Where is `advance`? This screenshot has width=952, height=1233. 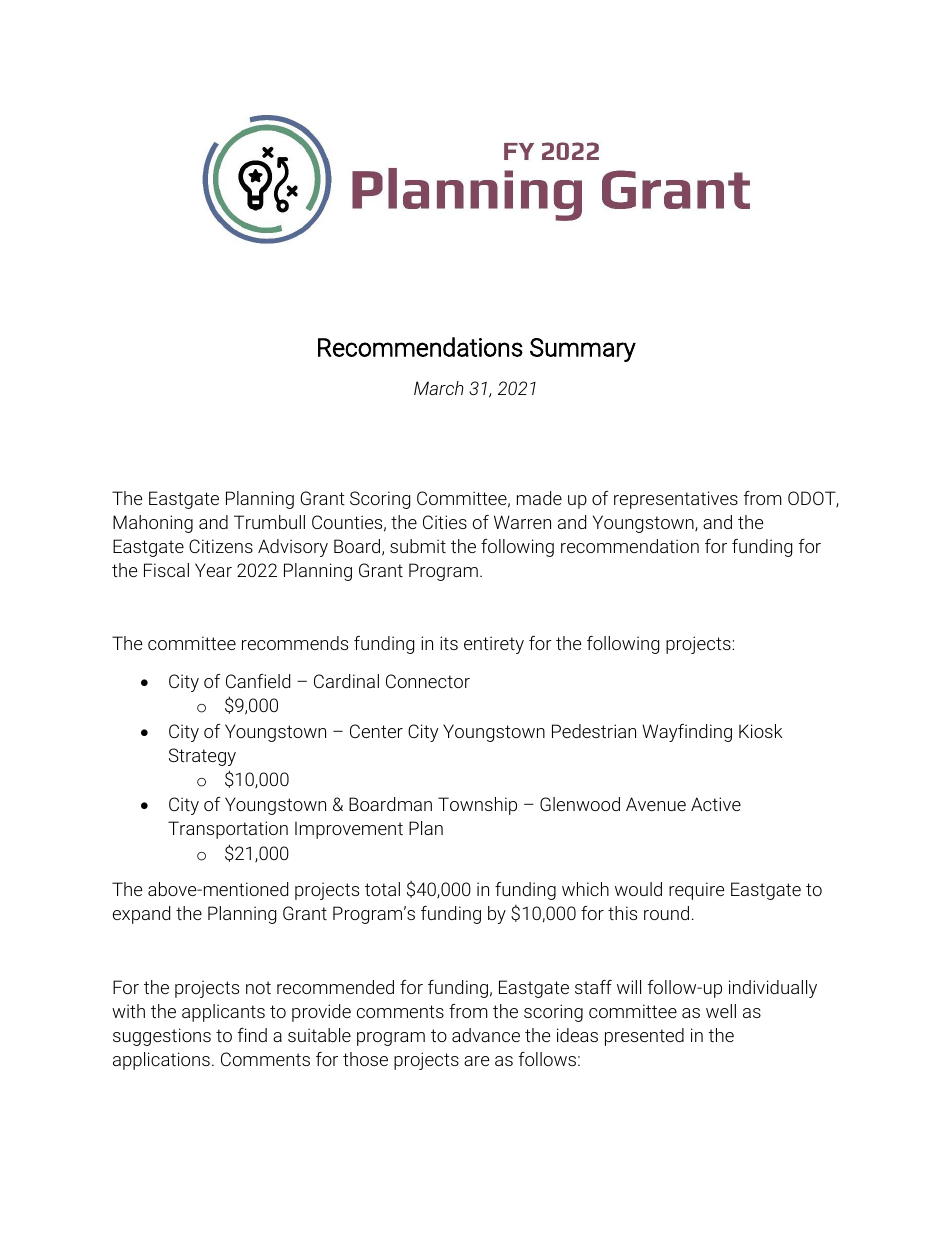
advance is located at coordinates (486, 1035).
